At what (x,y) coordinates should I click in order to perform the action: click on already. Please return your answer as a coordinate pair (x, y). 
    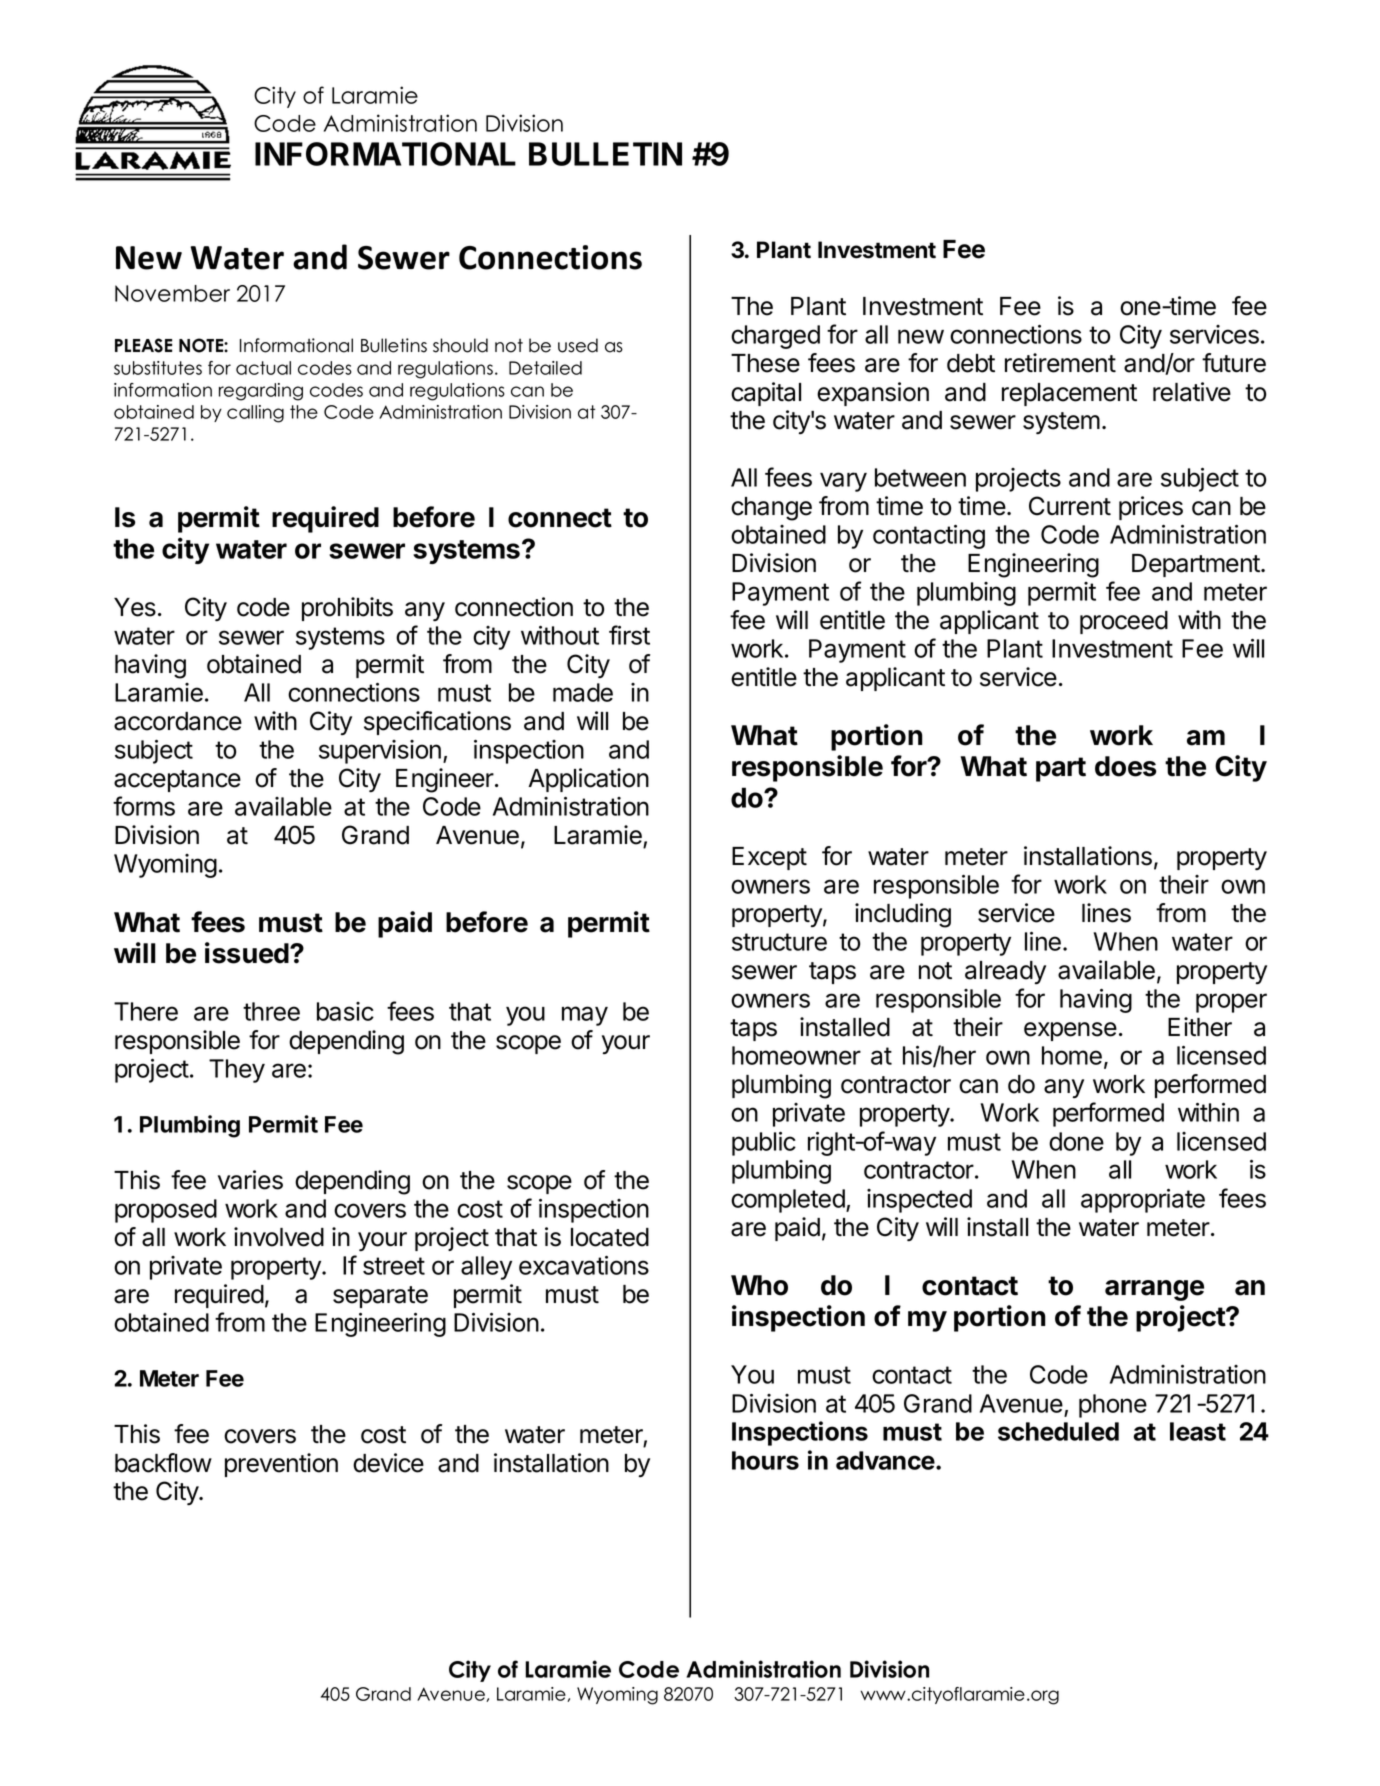
    Looking at the image, I should click on (1005, 972).
